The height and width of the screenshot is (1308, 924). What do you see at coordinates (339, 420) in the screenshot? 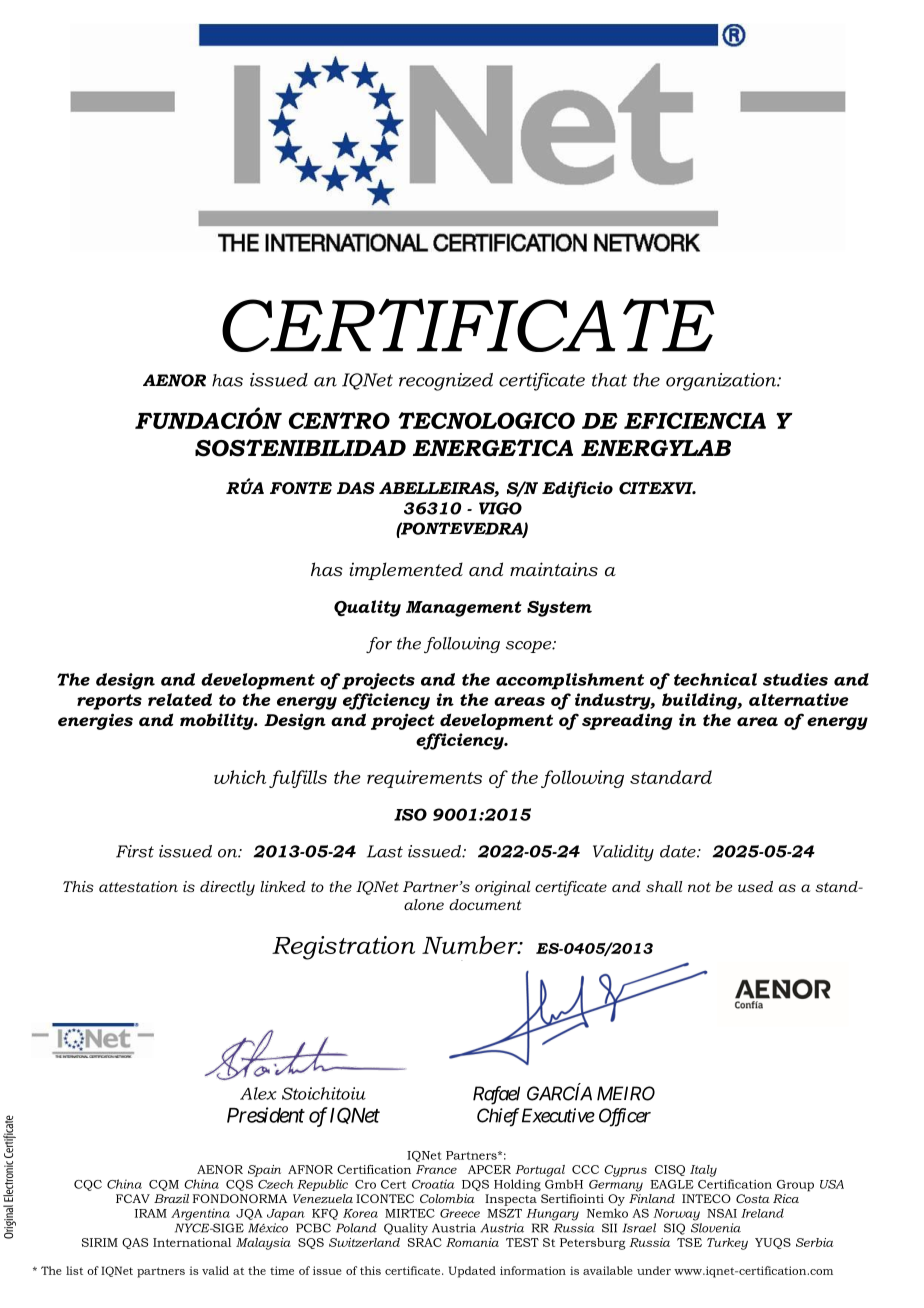
I see `CENTRO` at bounding box center [339, 420].
